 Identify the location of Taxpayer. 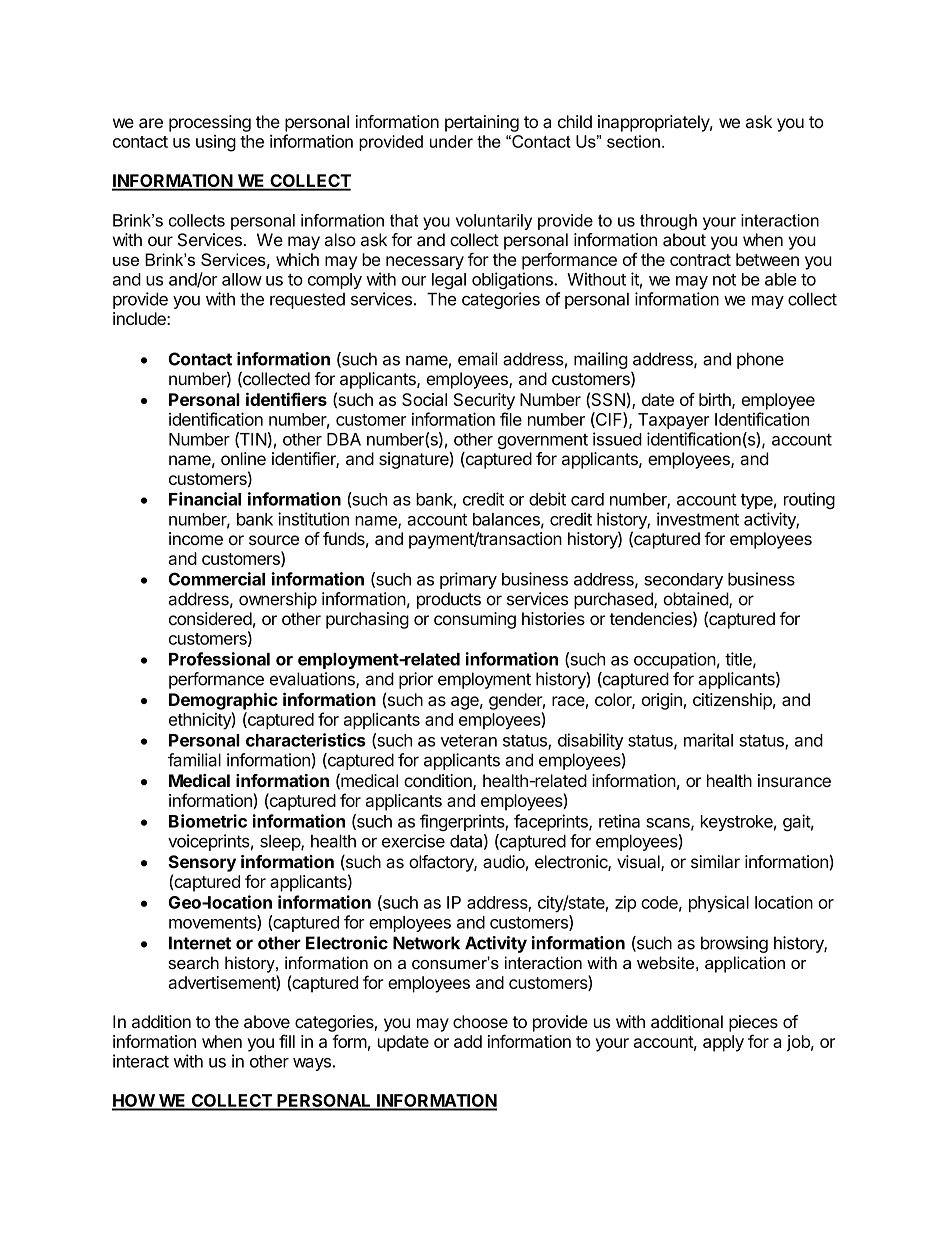
(673, 421).
